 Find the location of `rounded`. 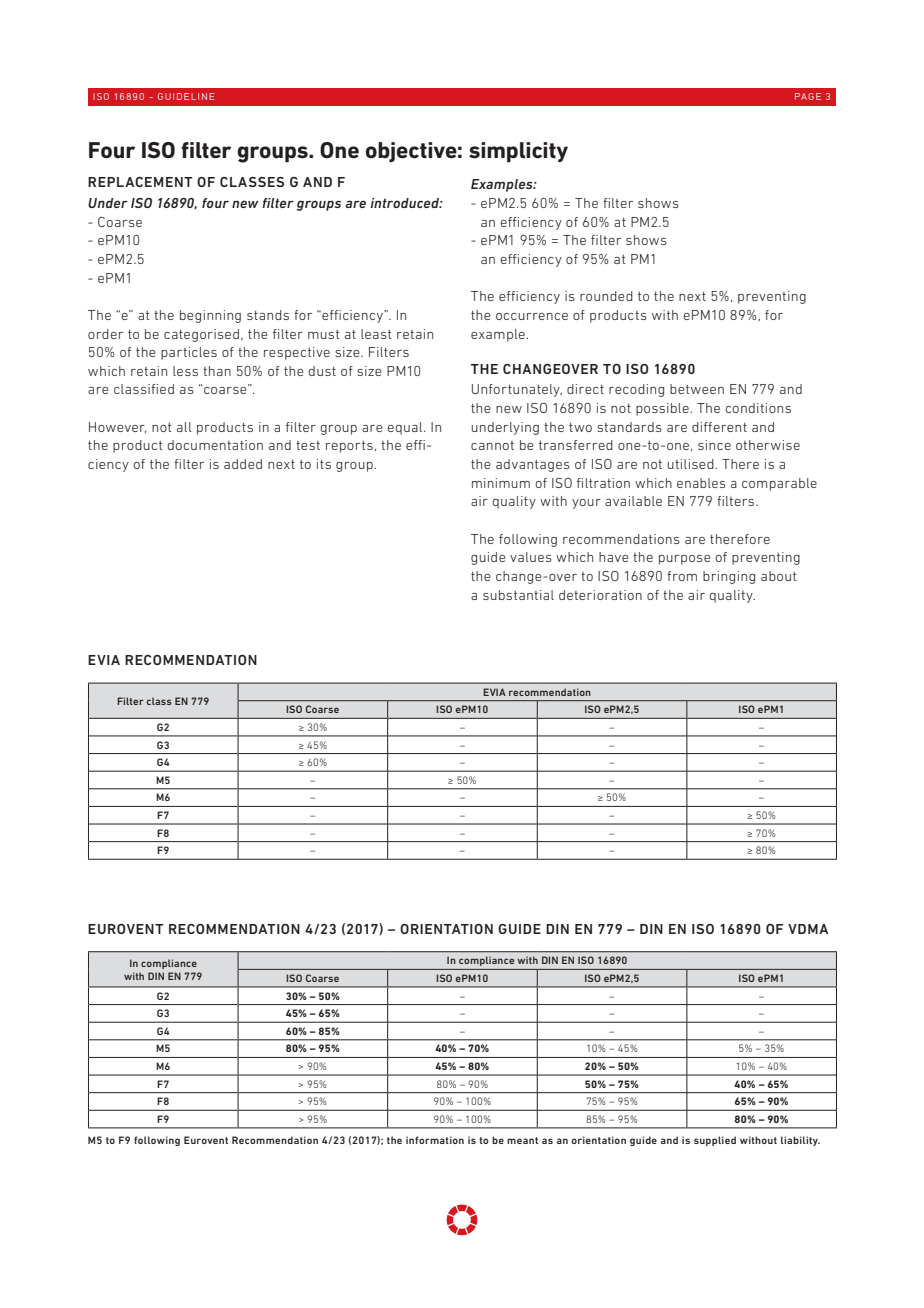

rounded is located at coordinates (606, 296).
